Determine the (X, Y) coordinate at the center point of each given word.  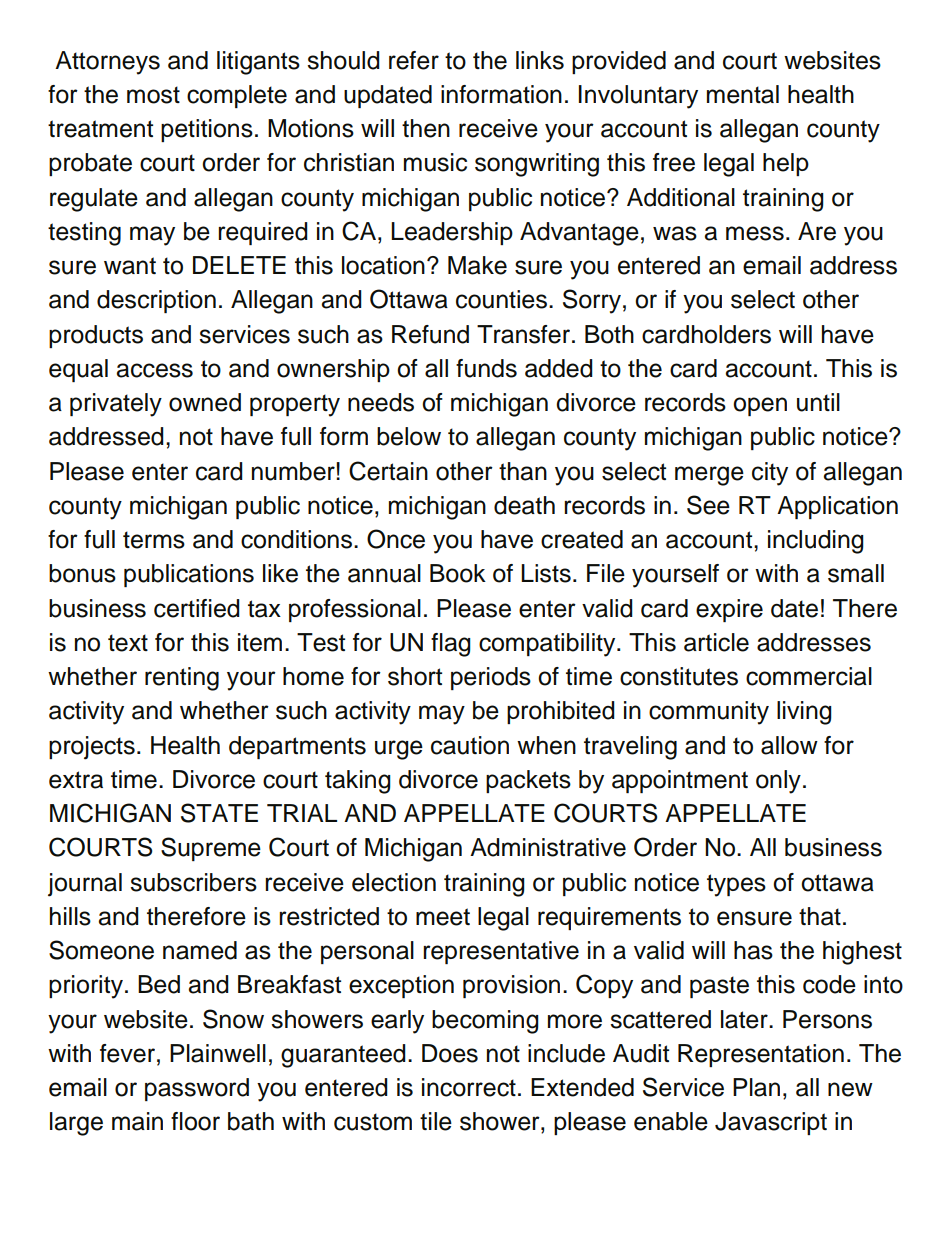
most (153, 95)
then (426, 128)
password (197, 1089)
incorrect (469, 1087)
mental (743, 94)
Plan (756, 1087)
